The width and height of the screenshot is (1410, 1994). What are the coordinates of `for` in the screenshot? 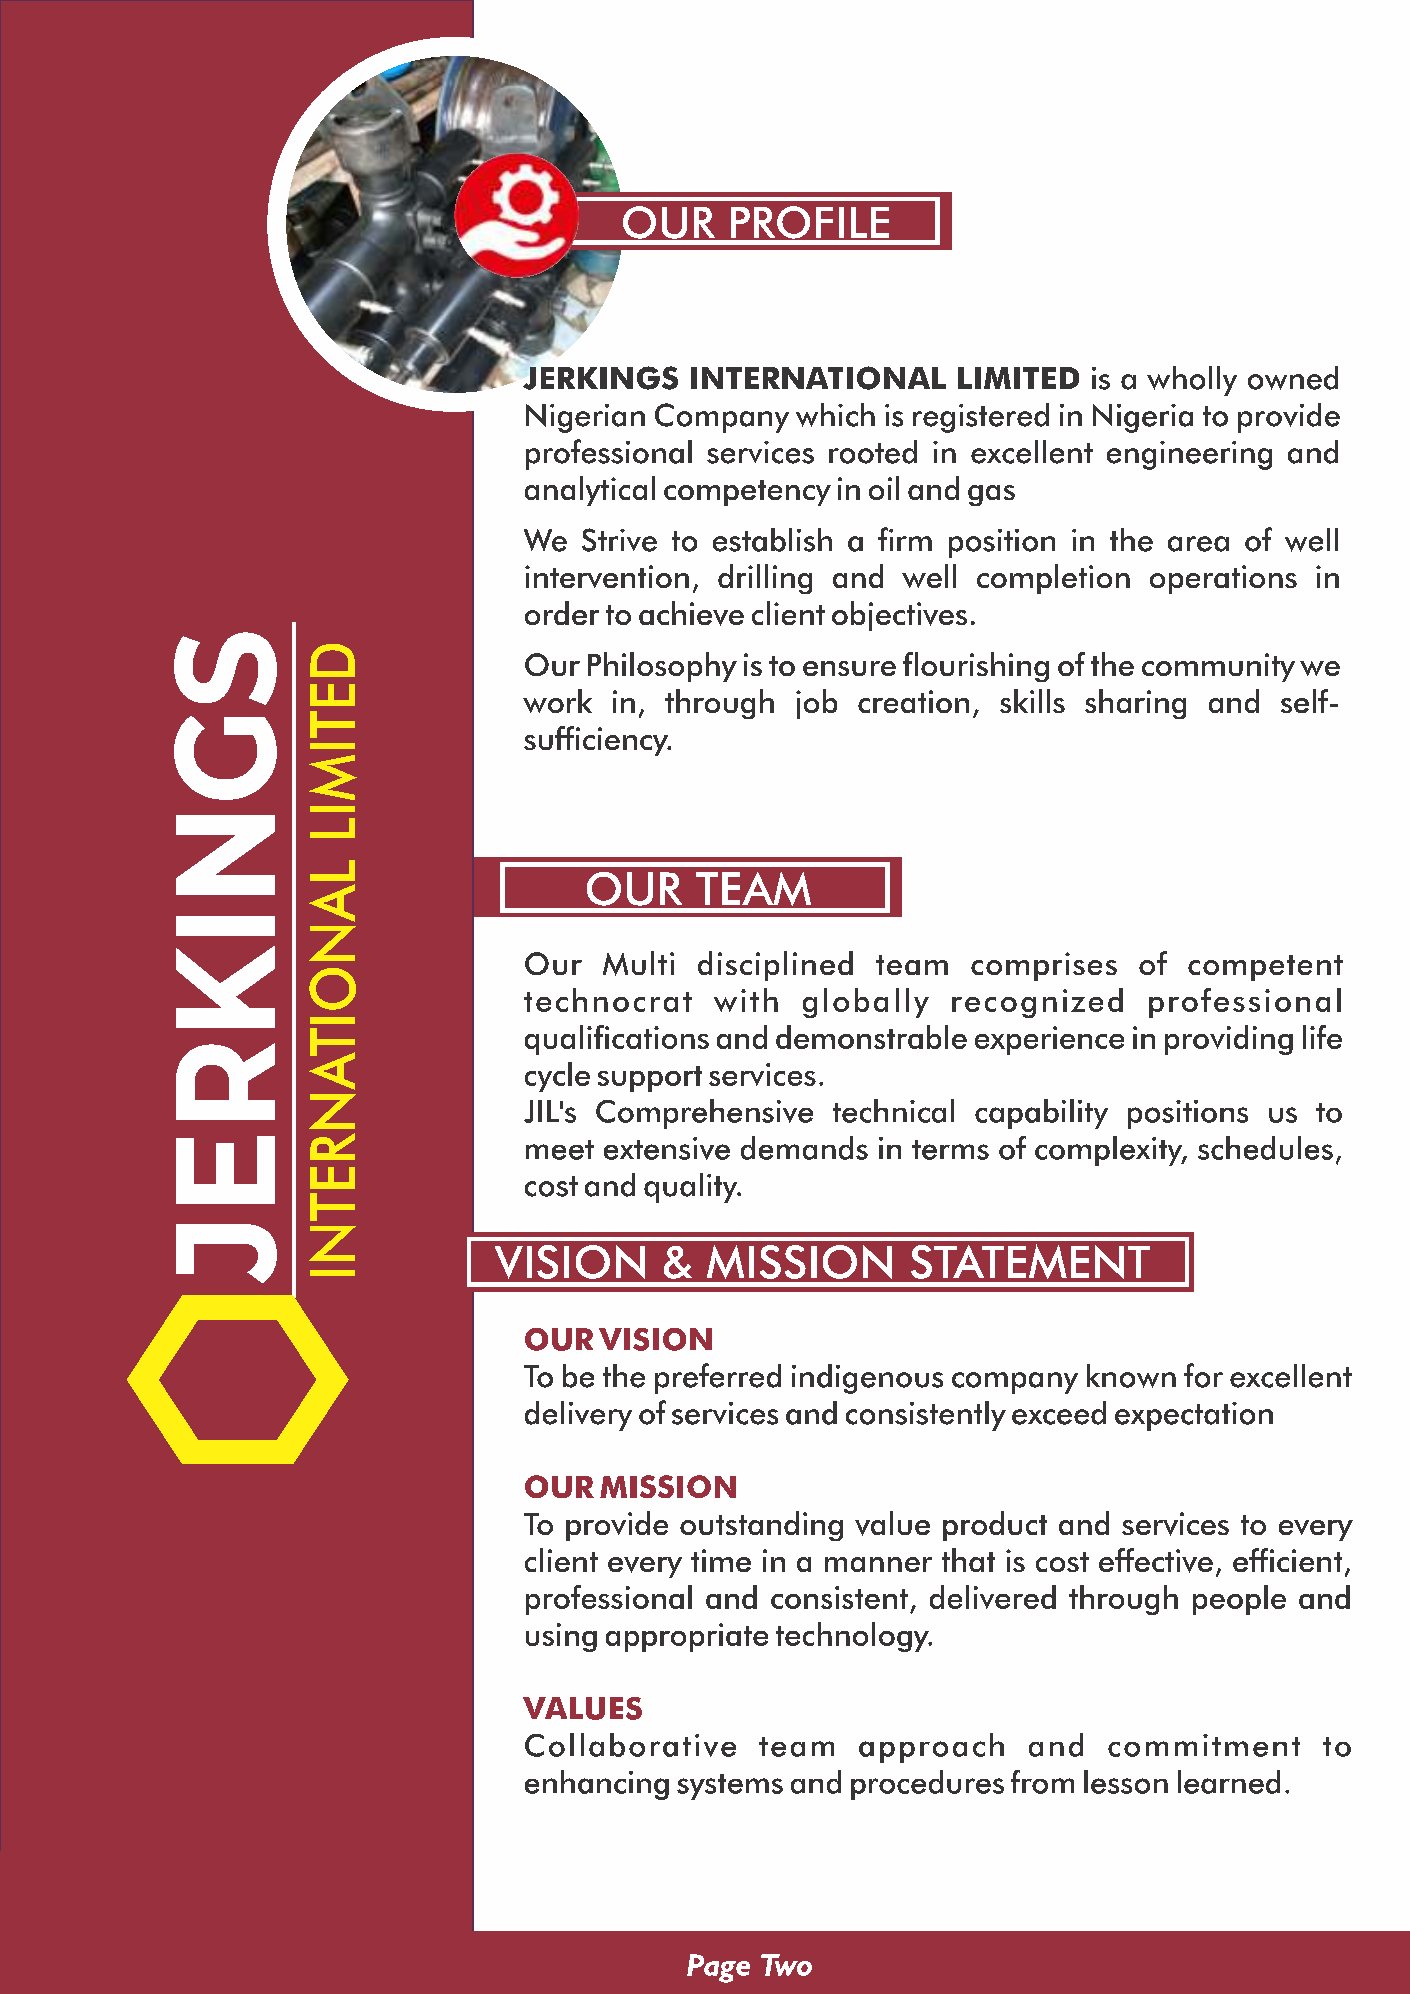 It's located at (1203, 1375).
